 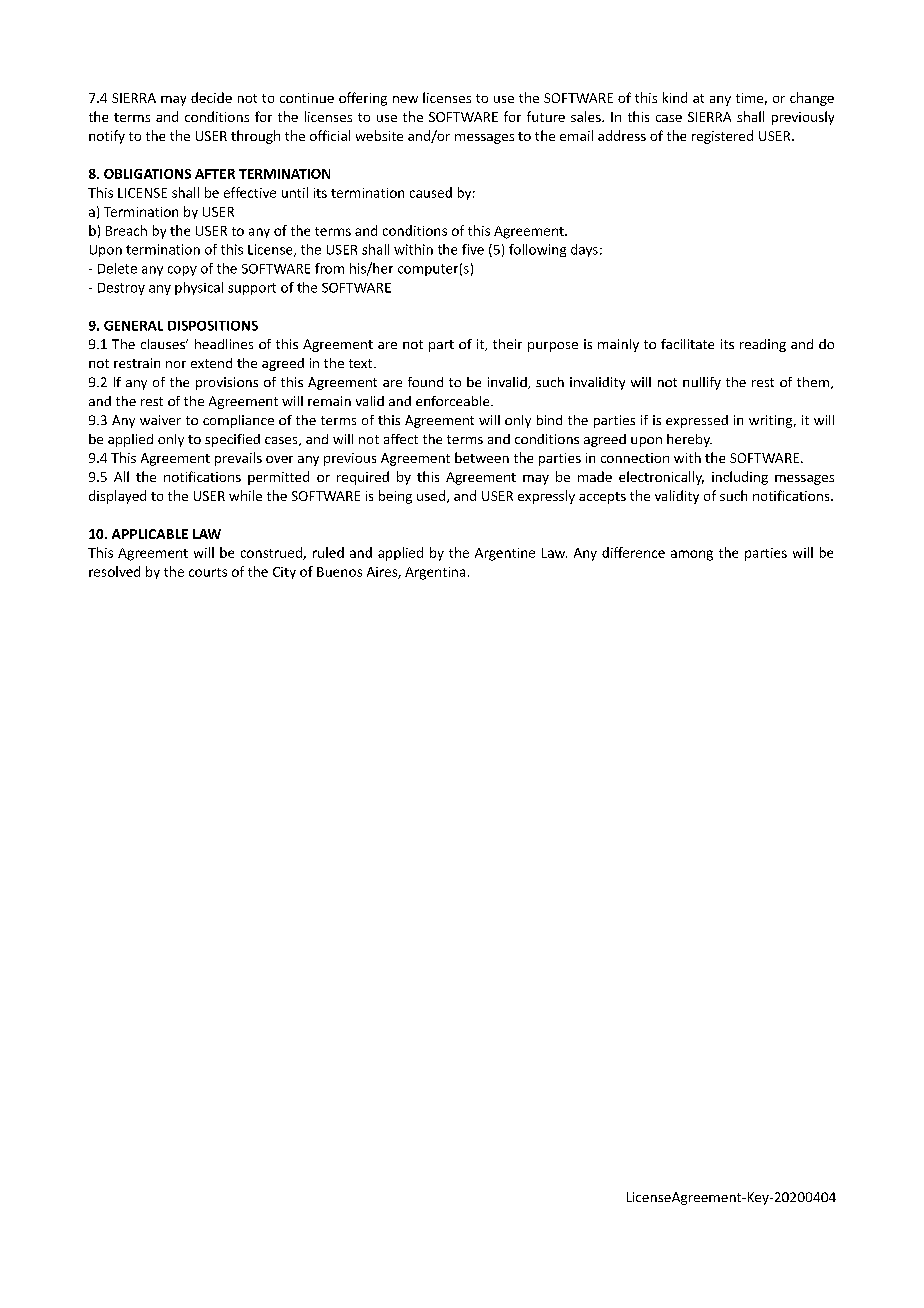 What do you see at coordinates (211, 97) in the screenshot?
I see `decide` at bounding box center [211, 97].
